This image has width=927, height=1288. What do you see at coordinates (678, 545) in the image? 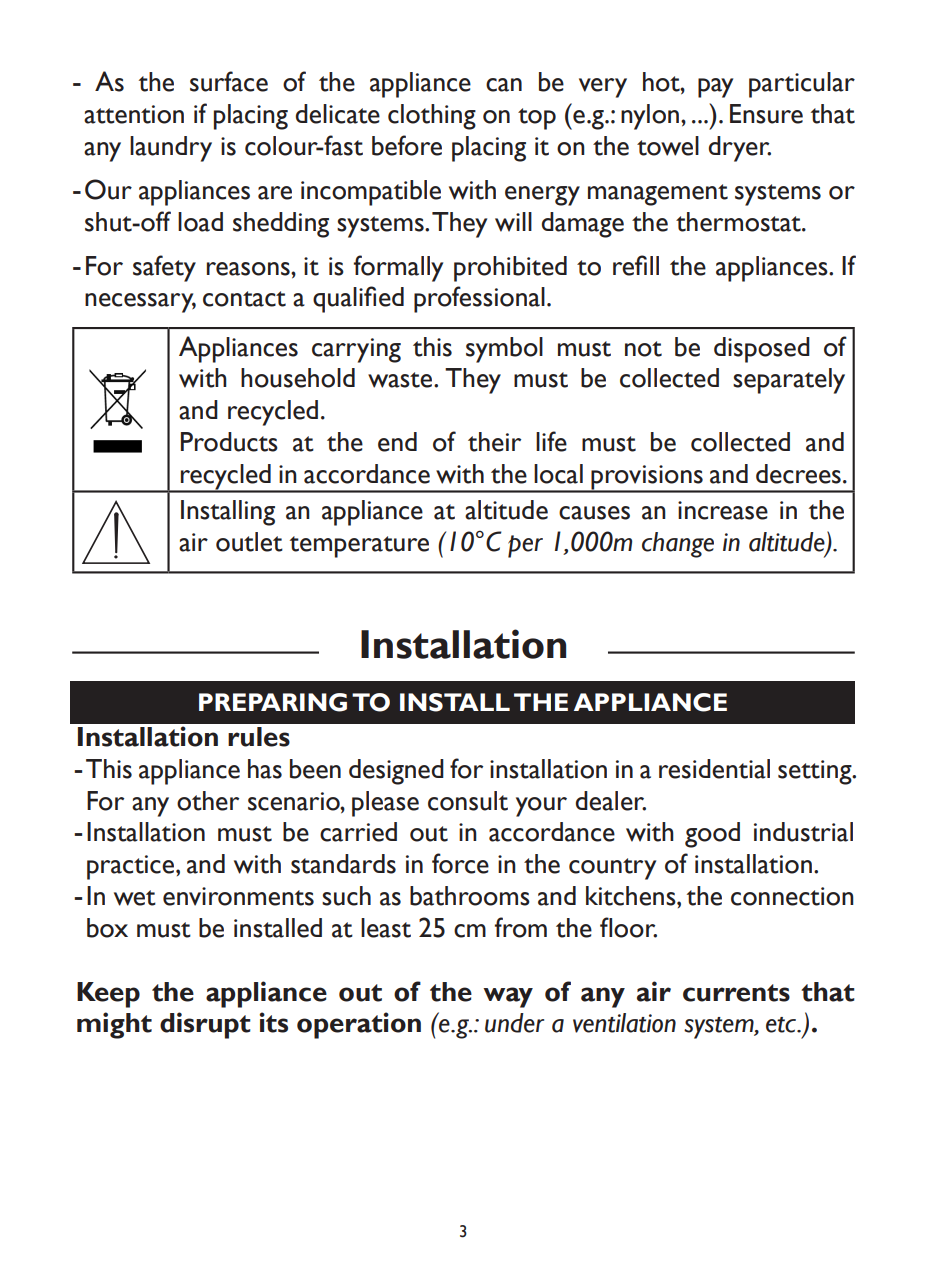
I see `change` at bounding box center [678, 545].
